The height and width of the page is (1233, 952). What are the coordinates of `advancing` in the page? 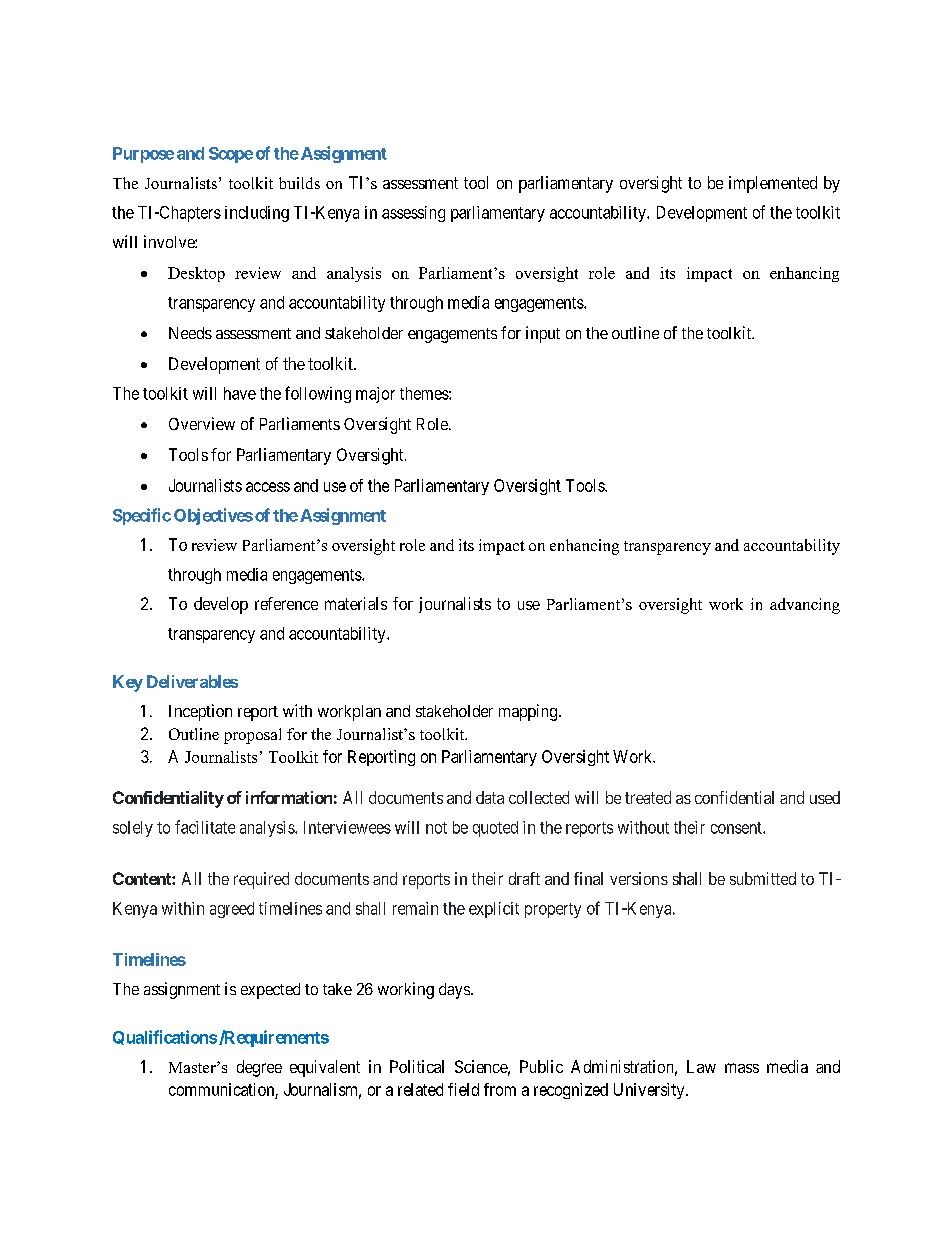 It's located at (805, 606).
